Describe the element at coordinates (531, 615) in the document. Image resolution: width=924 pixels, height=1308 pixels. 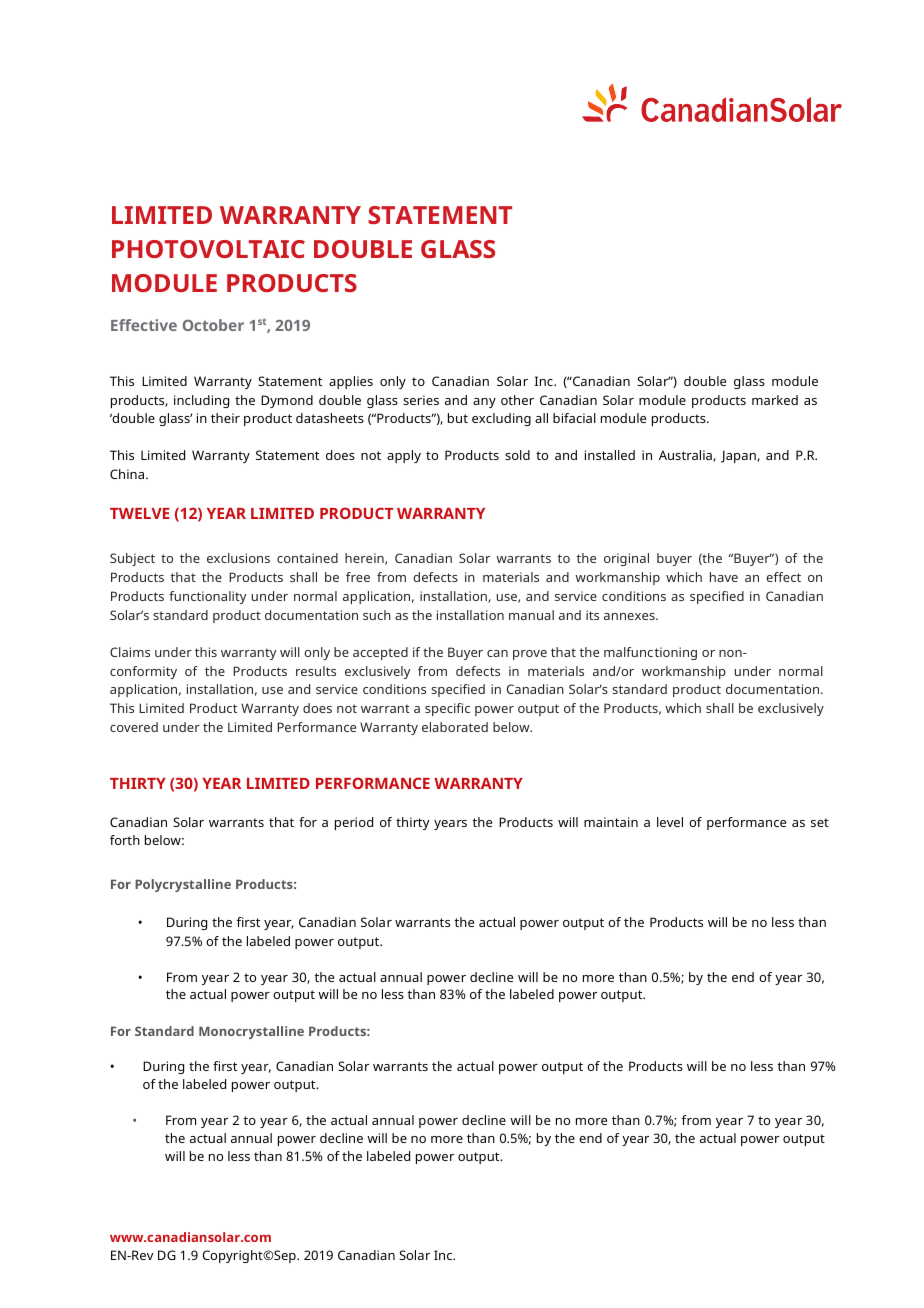
I see `manual` at that location.
